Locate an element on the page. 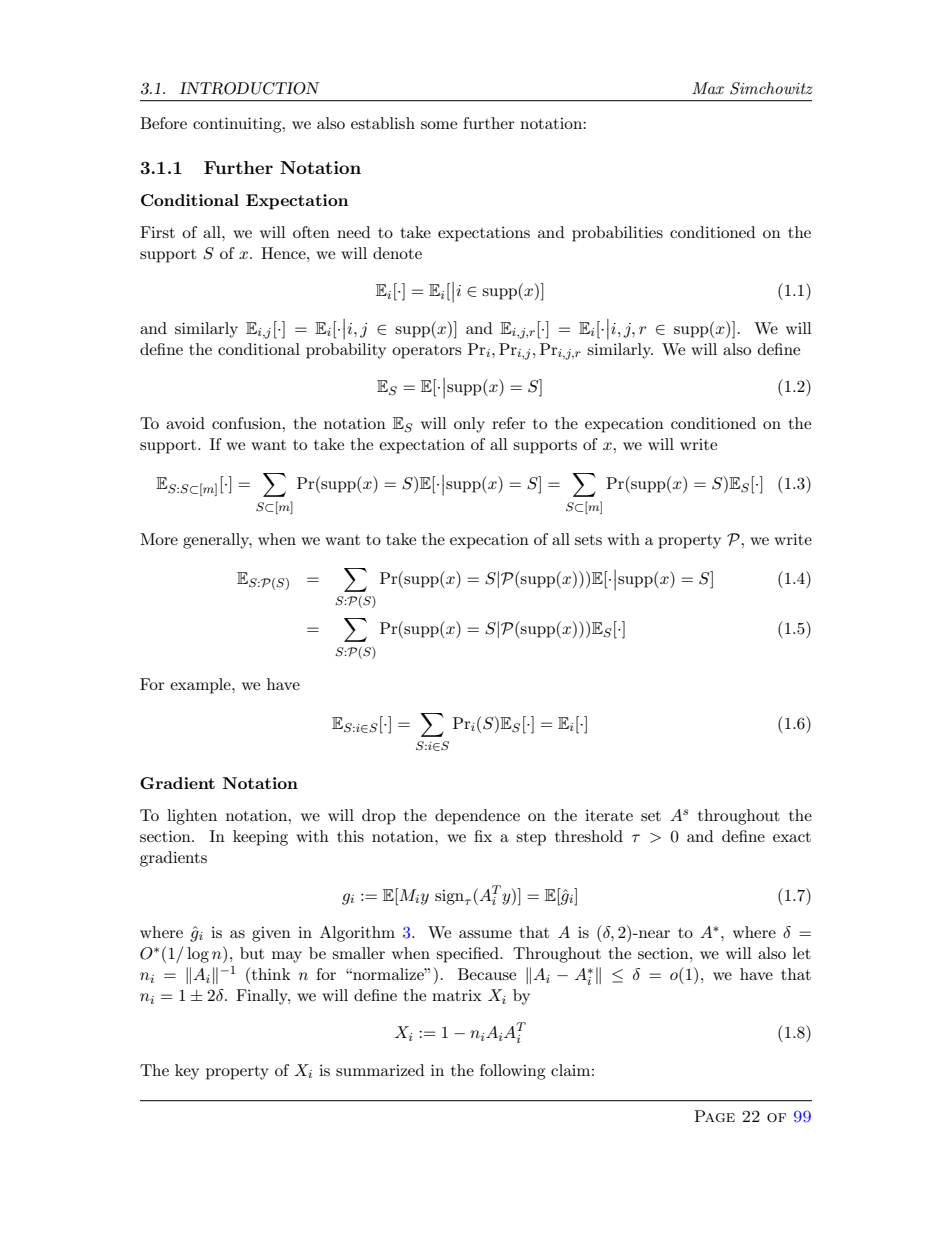  probabilities is located at coordinates (617, 234).
